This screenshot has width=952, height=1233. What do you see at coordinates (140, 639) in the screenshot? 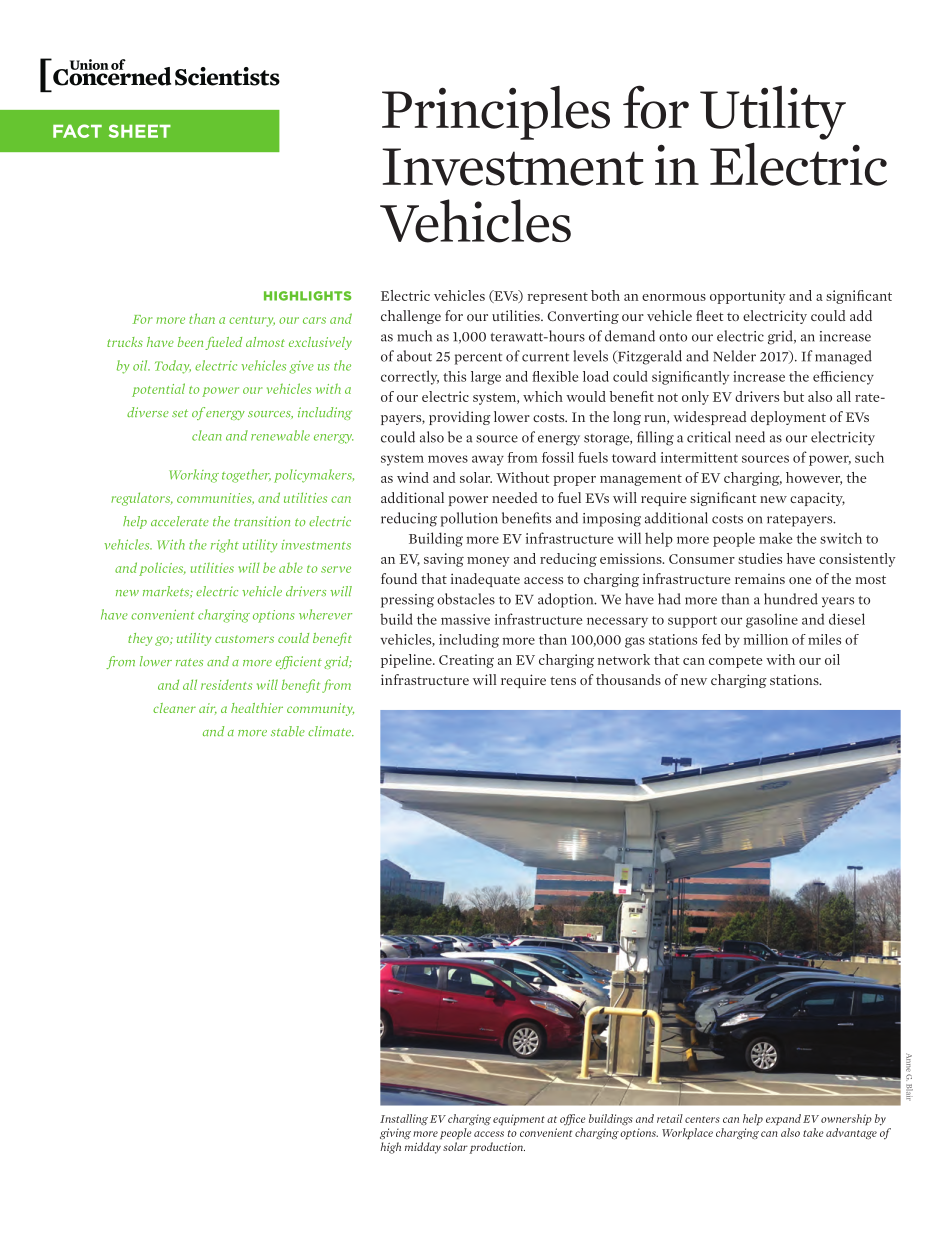
I see `they` at bounding box center [140, 639].
